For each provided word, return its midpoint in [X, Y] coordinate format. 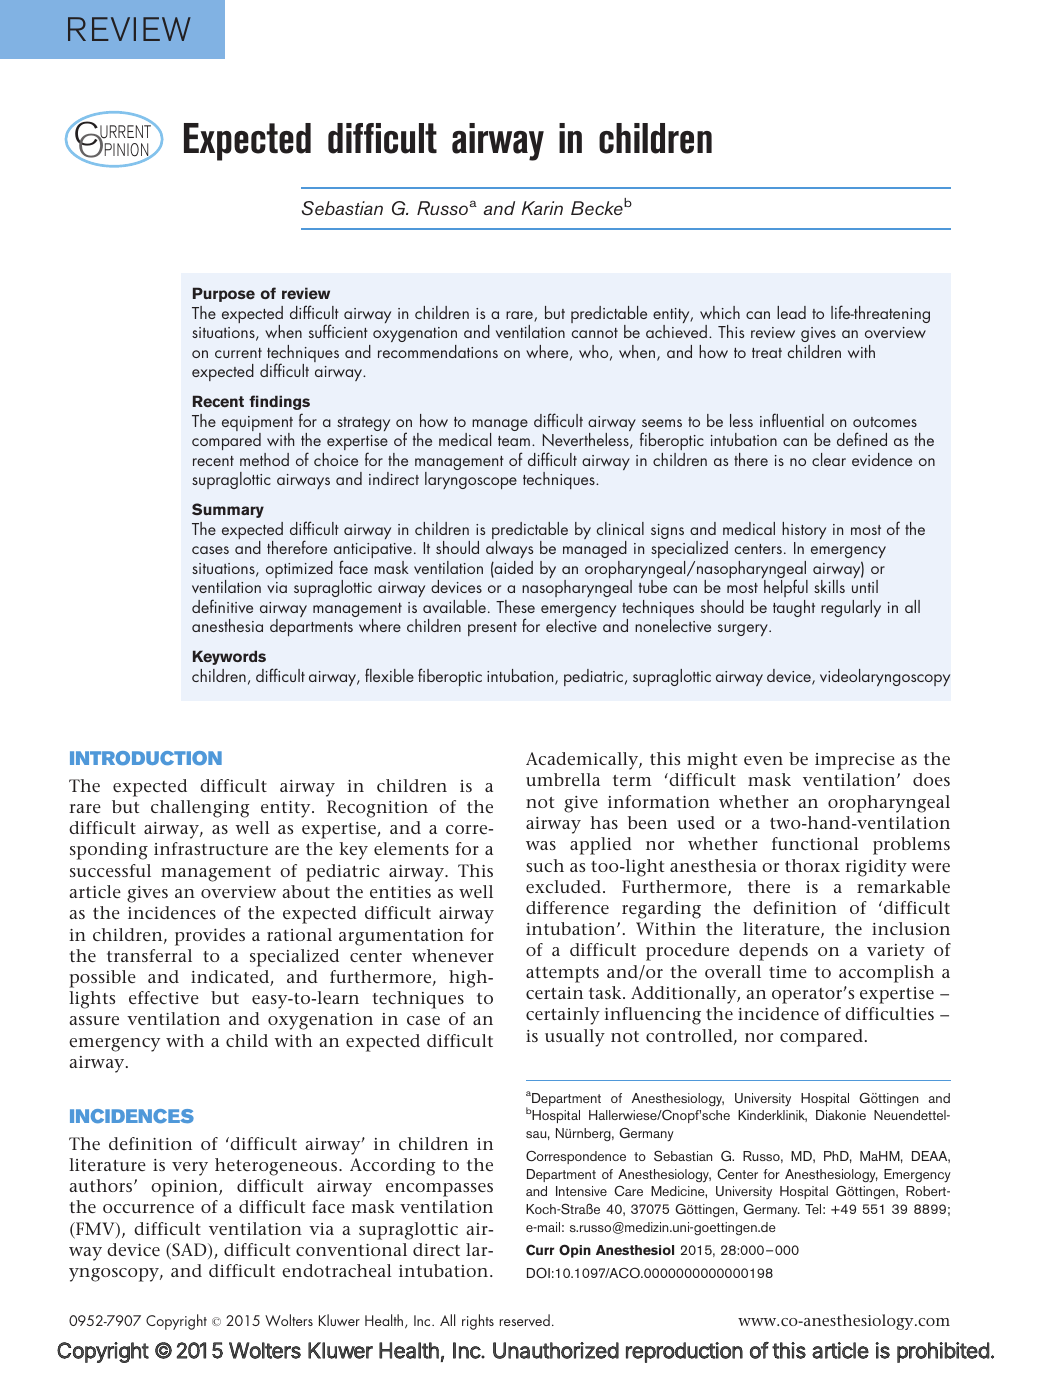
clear [829, 459]
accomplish [886, 974]
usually [575, 1038]
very [190, 1169]
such [545, 865]
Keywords [229, 657]
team [514, 441]
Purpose [224, 294]
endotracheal [337, 1270]
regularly [851, 608]
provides [210, 937]
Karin [542, 208]
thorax [812, 865]
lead [791, 312]
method [264, 459]
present [492, 629]
